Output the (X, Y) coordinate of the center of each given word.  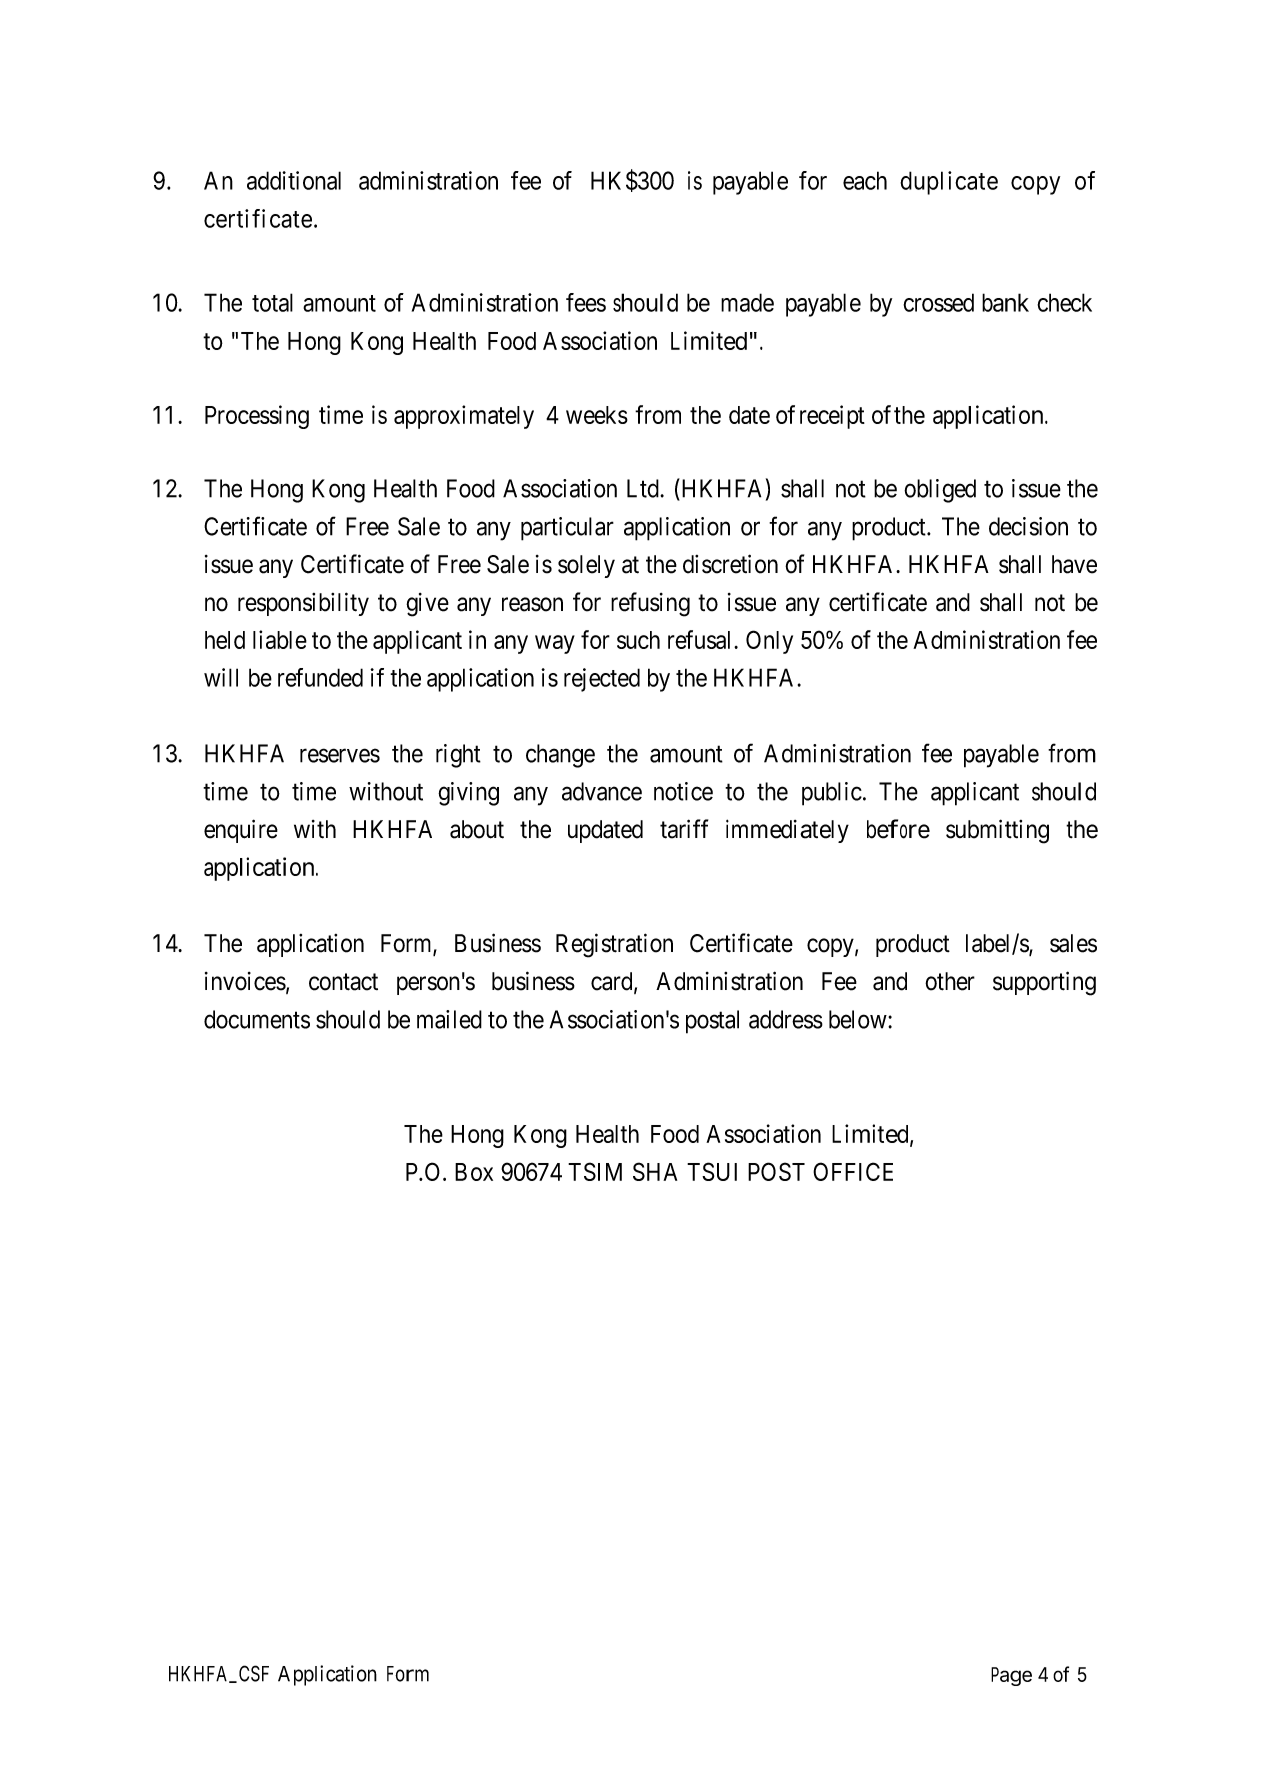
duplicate (949, 183)
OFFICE (853, 1171)
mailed (449, 1019)
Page (1011, 1676)
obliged (940, 491)
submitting (997, 831)
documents (257, 1019)
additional (294, 180)
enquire (241, 831)
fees (586, 302)
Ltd (644, 488)
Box (474, 1172)
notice (683, 791)
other (950, 981)
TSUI (712, 1171)
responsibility (303, 604)
